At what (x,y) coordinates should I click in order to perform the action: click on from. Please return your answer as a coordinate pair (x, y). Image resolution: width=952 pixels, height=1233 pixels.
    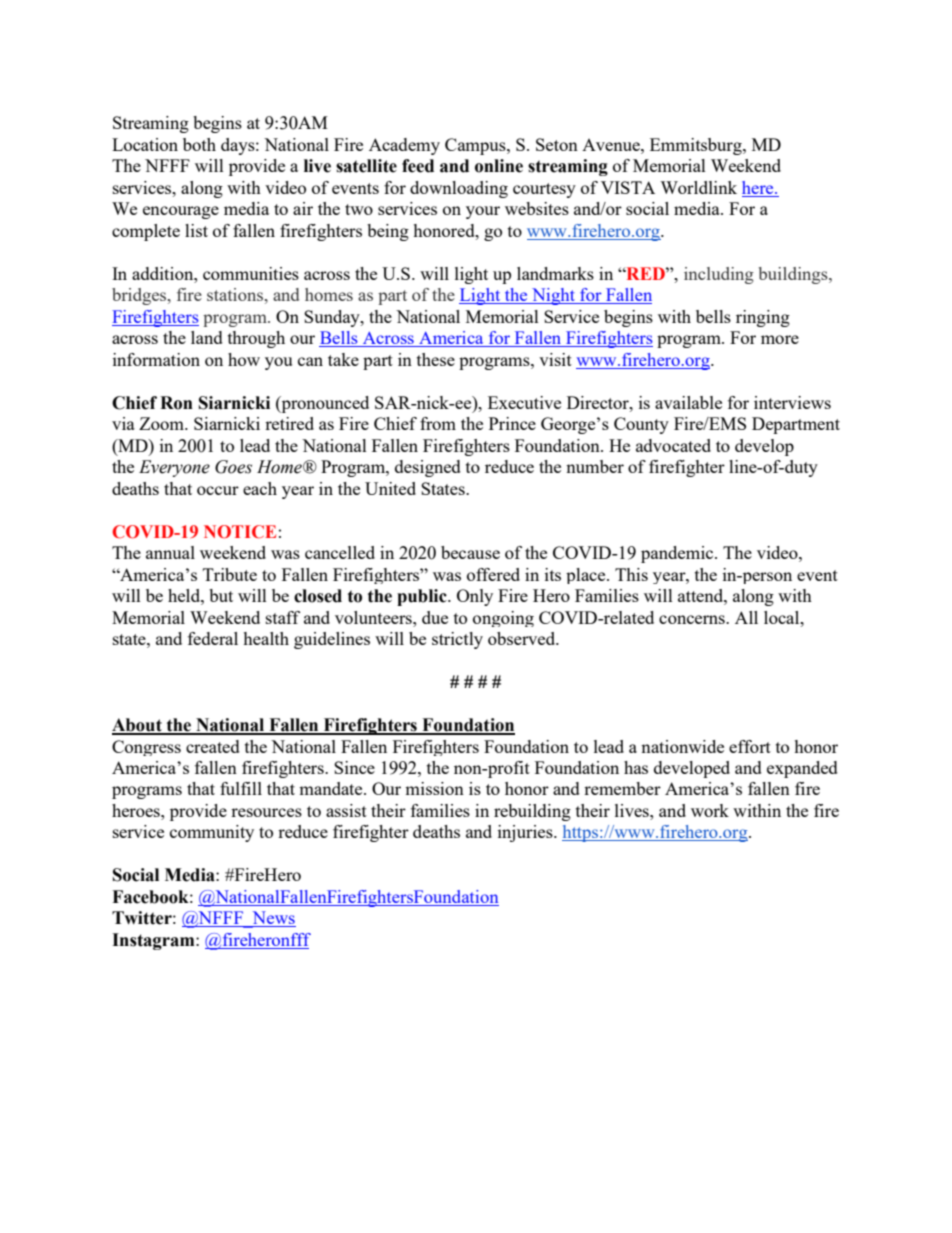
    Looking at the image, I should click on (438, 423).
